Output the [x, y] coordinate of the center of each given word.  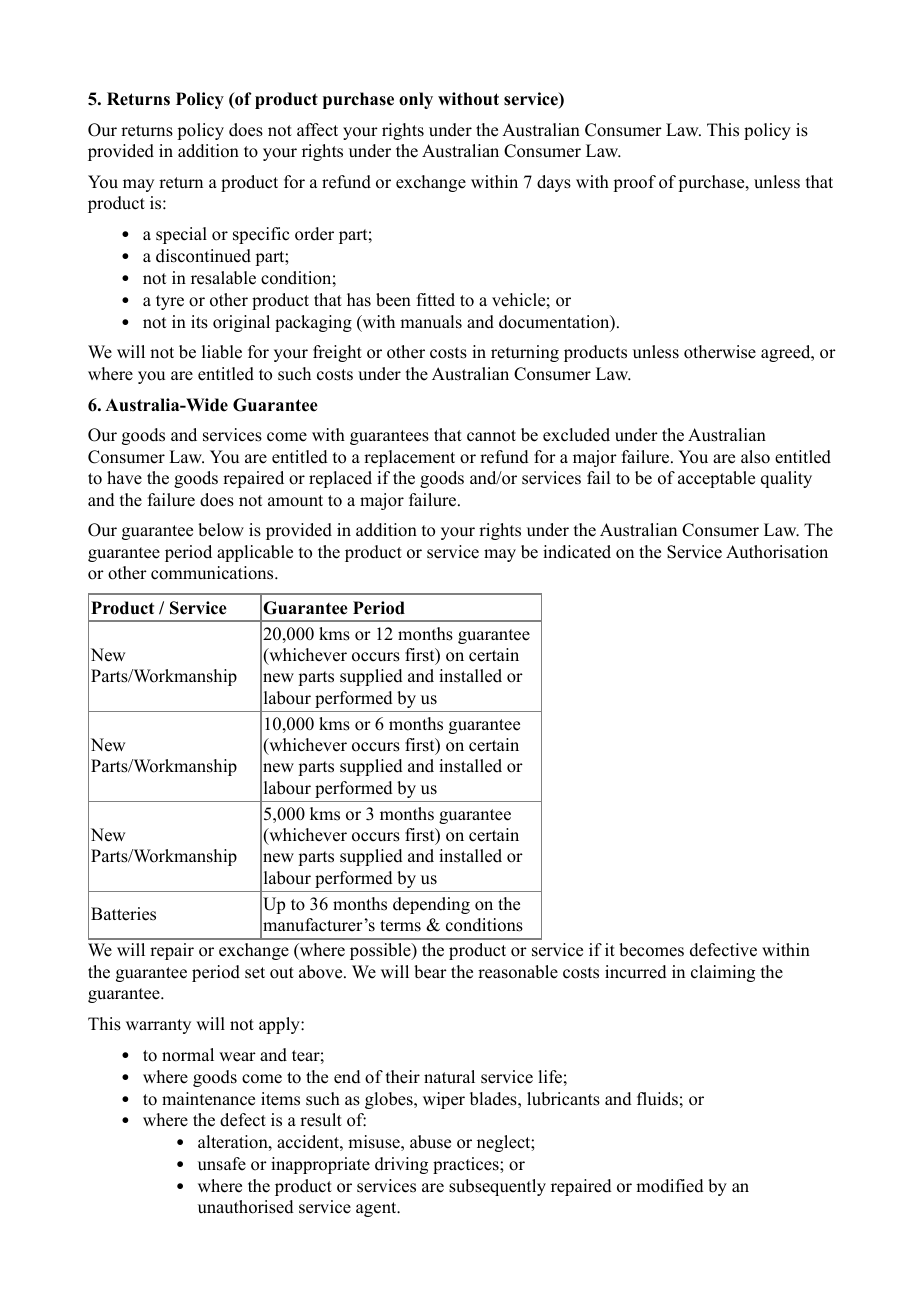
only [416, 100]
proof [634, 183]
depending [431, 905]
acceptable [716, 479]
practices [467, 1165]
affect [317, 130]
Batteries [123, 914]
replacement [409, 458]
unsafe [222, 1164]
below [221, 530]
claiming [723, 973]
